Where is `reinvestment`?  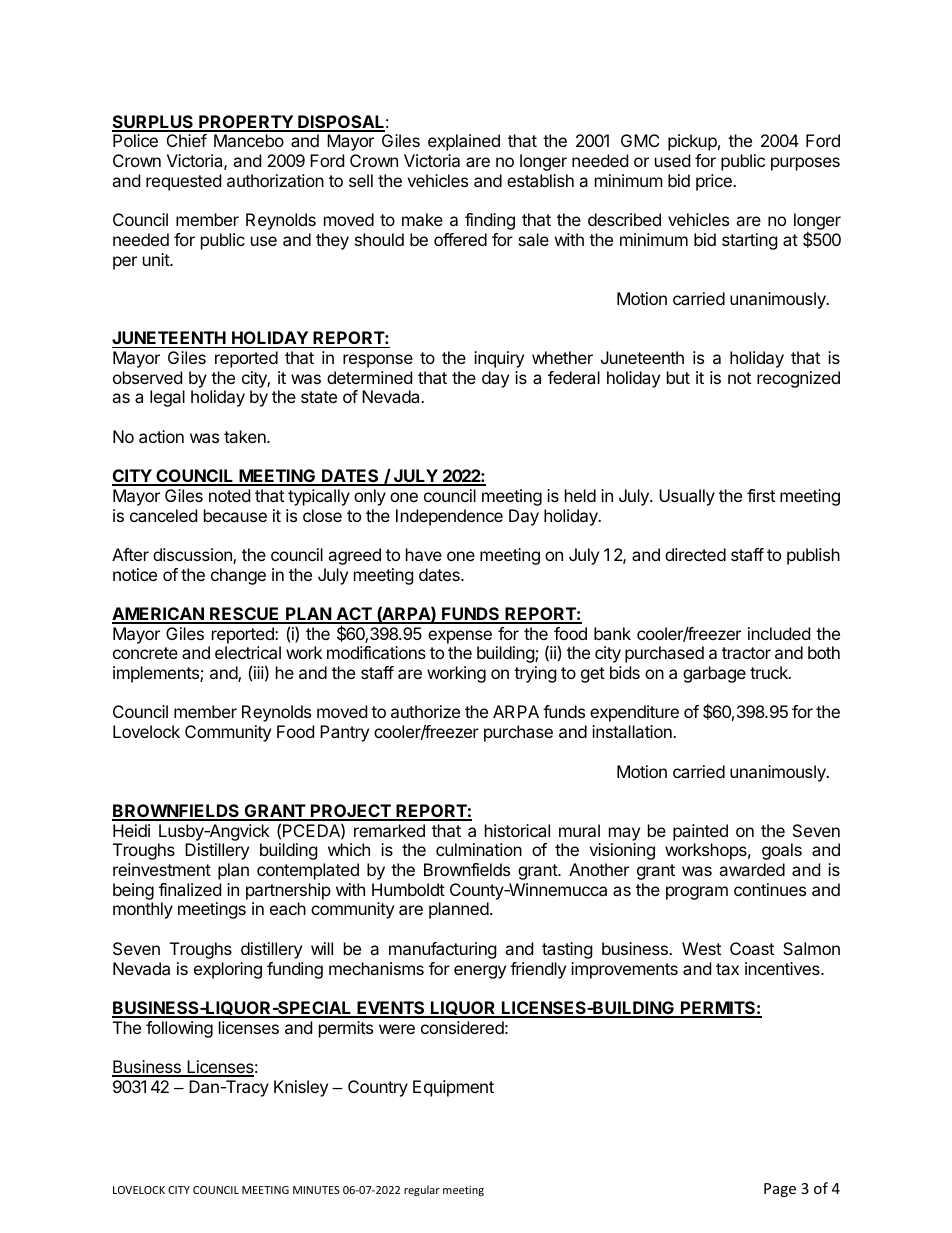
reinvestment is located at coordinates (162, 869).
